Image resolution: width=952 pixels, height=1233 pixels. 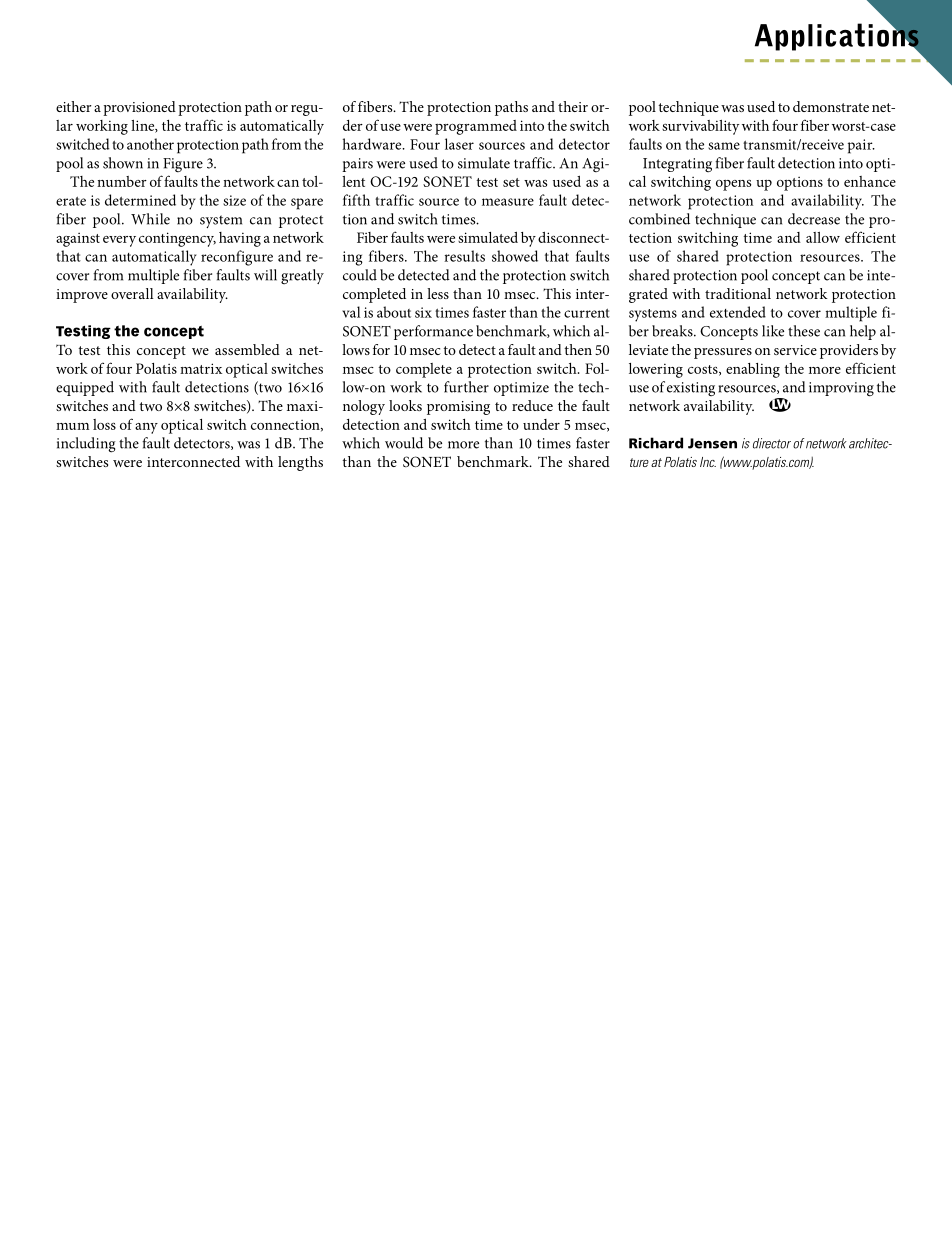 What do you see at coordinates (831, 106) in the screenshot?
I see `demonstrate` at bounding box center [831, 106].
